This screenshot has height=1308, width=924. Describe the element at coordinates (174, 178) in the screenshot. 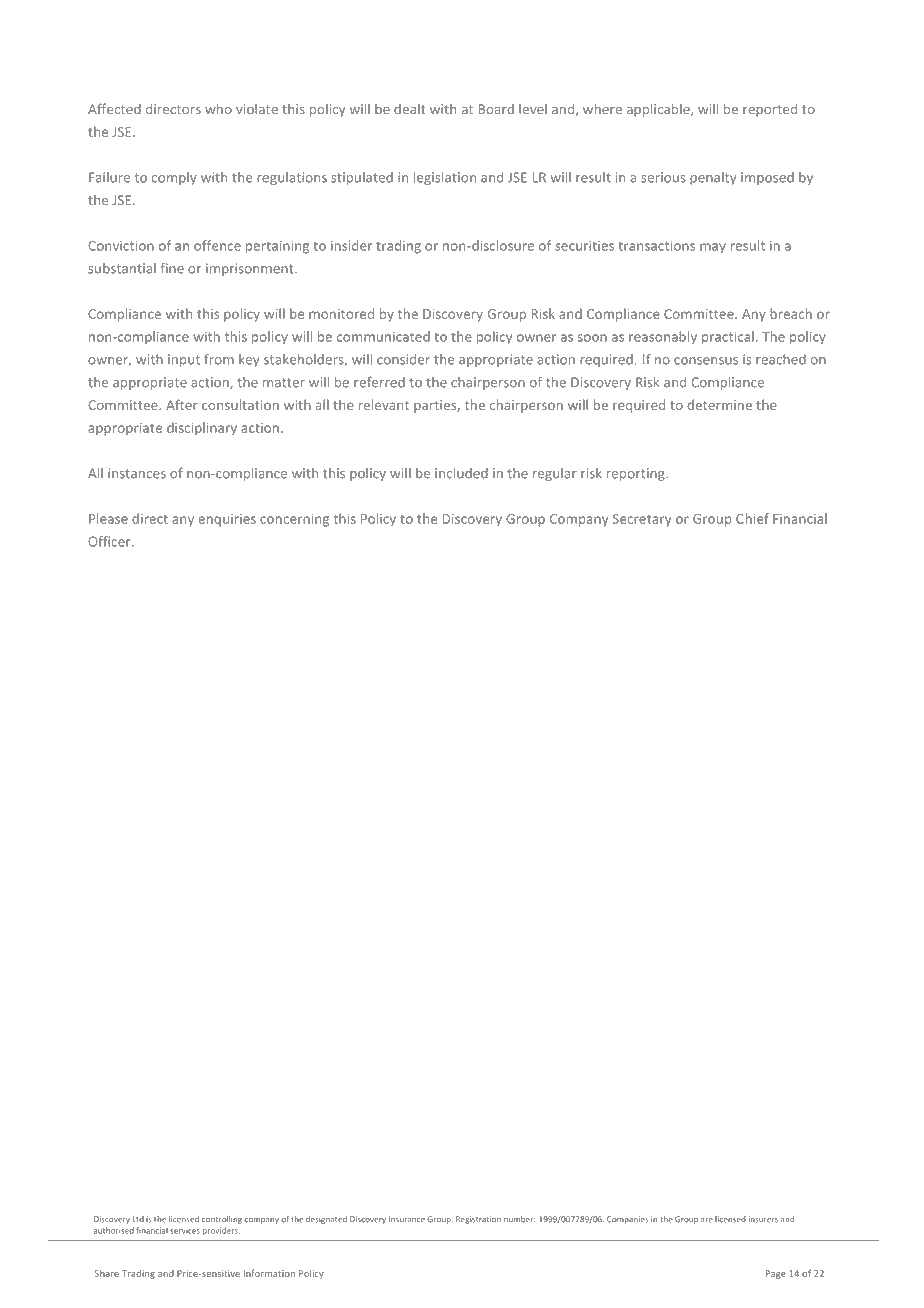

I see `comply` at that location.
